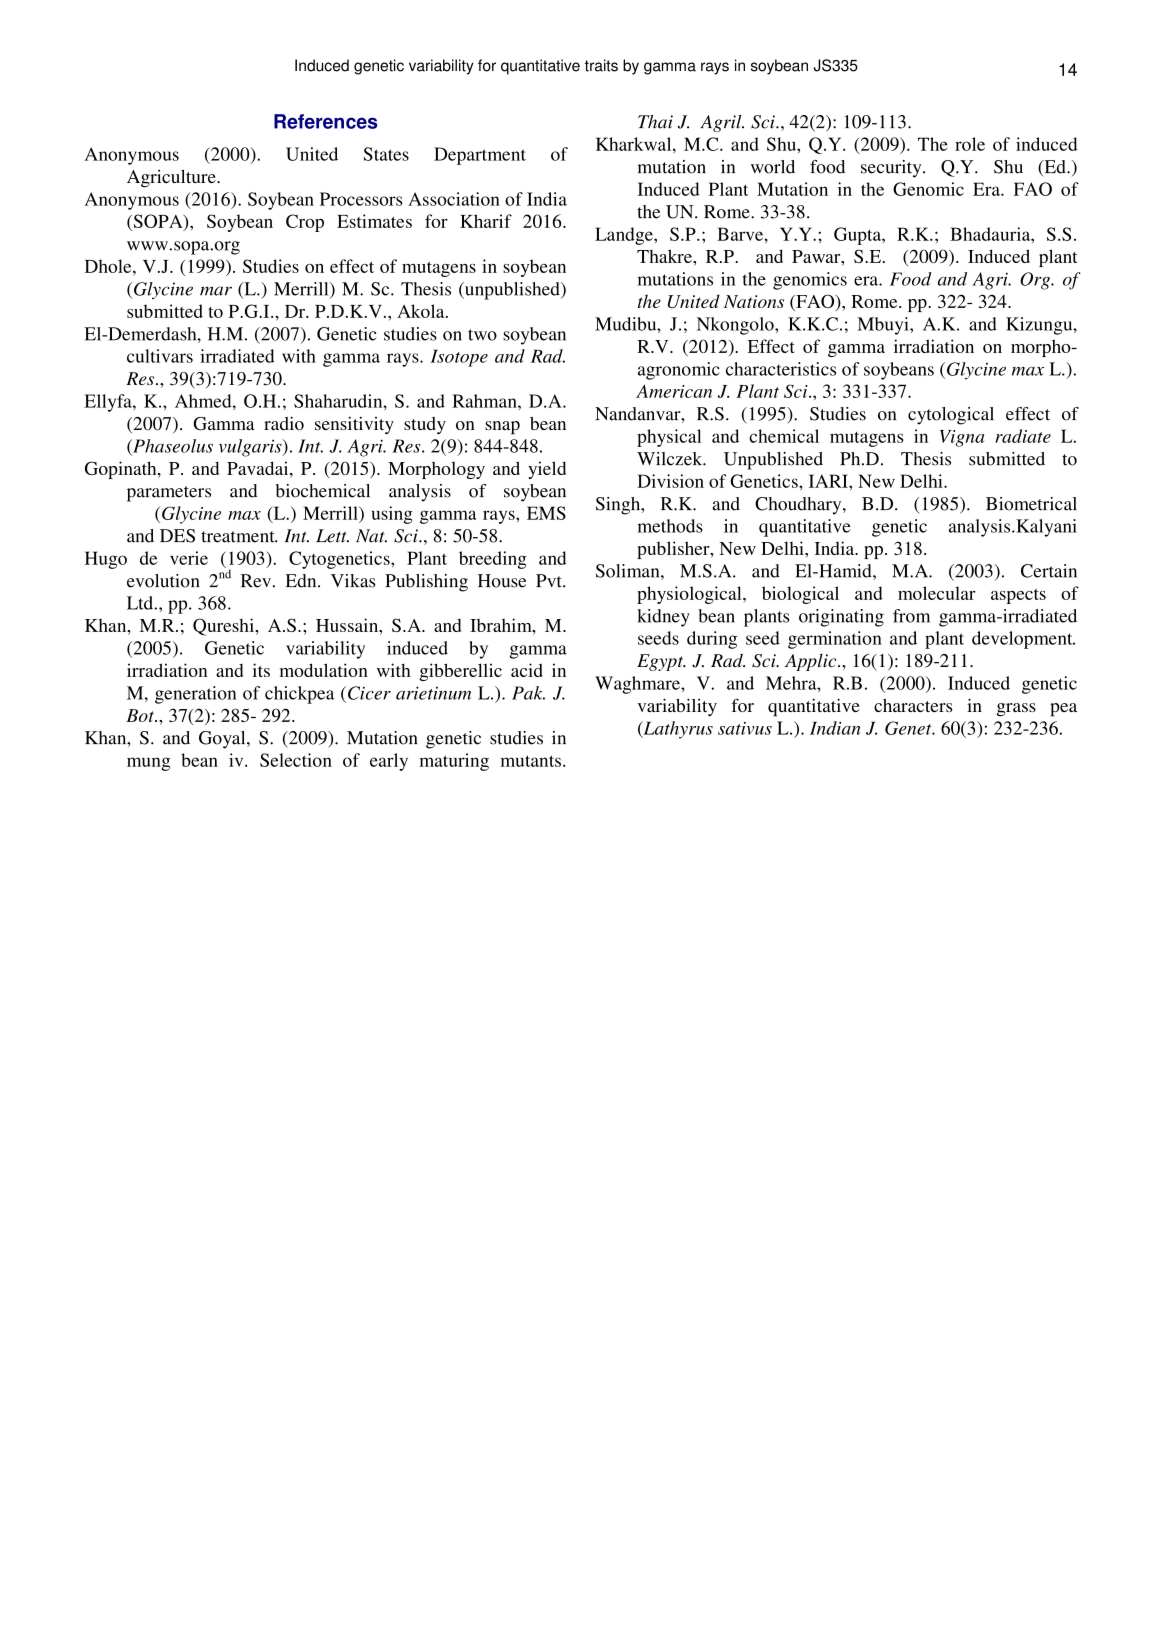  What do you see at coordinates (163, 581) in the screenshot?
I see `evolution` at bounding box center [163, 581].
